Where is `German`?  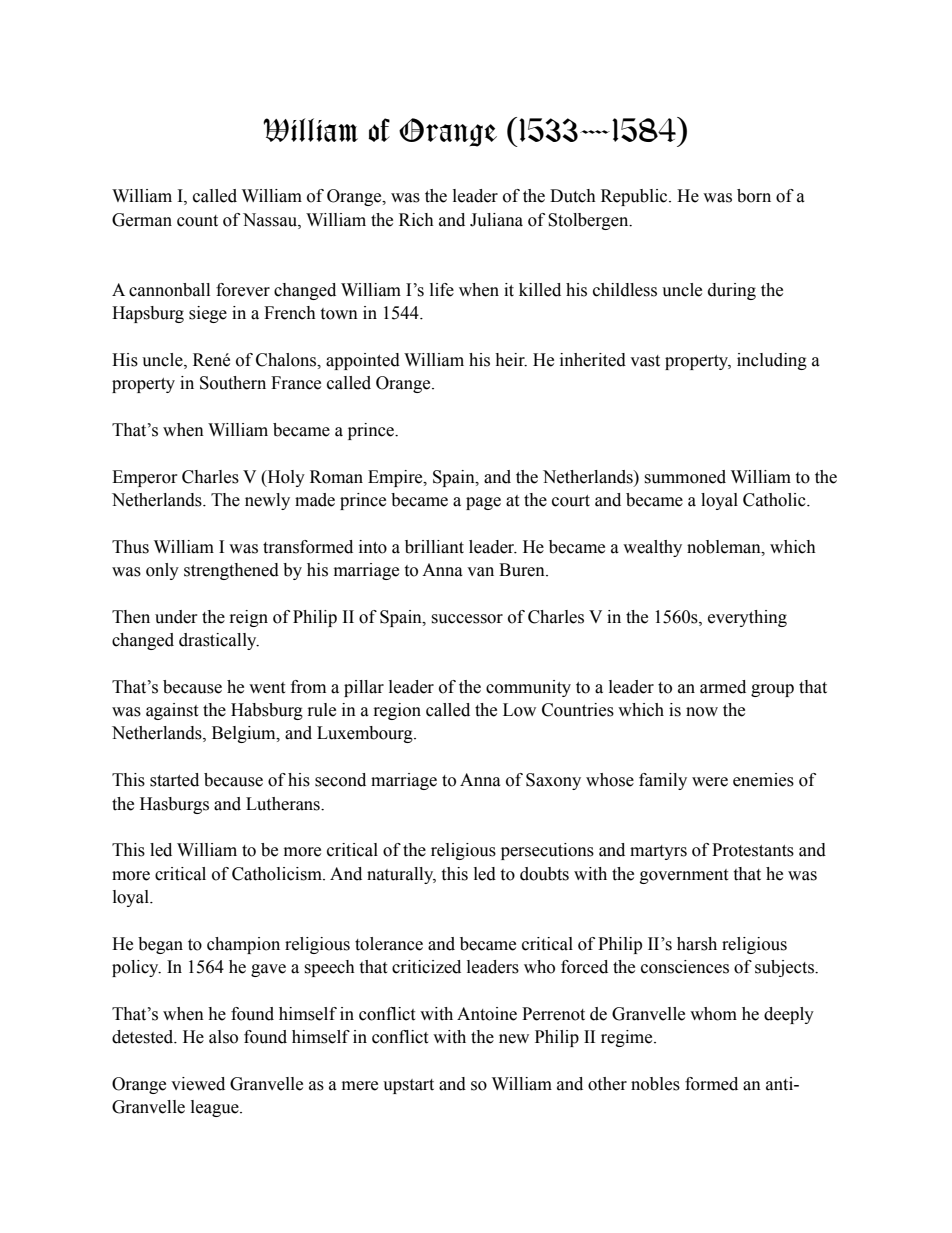
German is located at coordinates (142, 220).
